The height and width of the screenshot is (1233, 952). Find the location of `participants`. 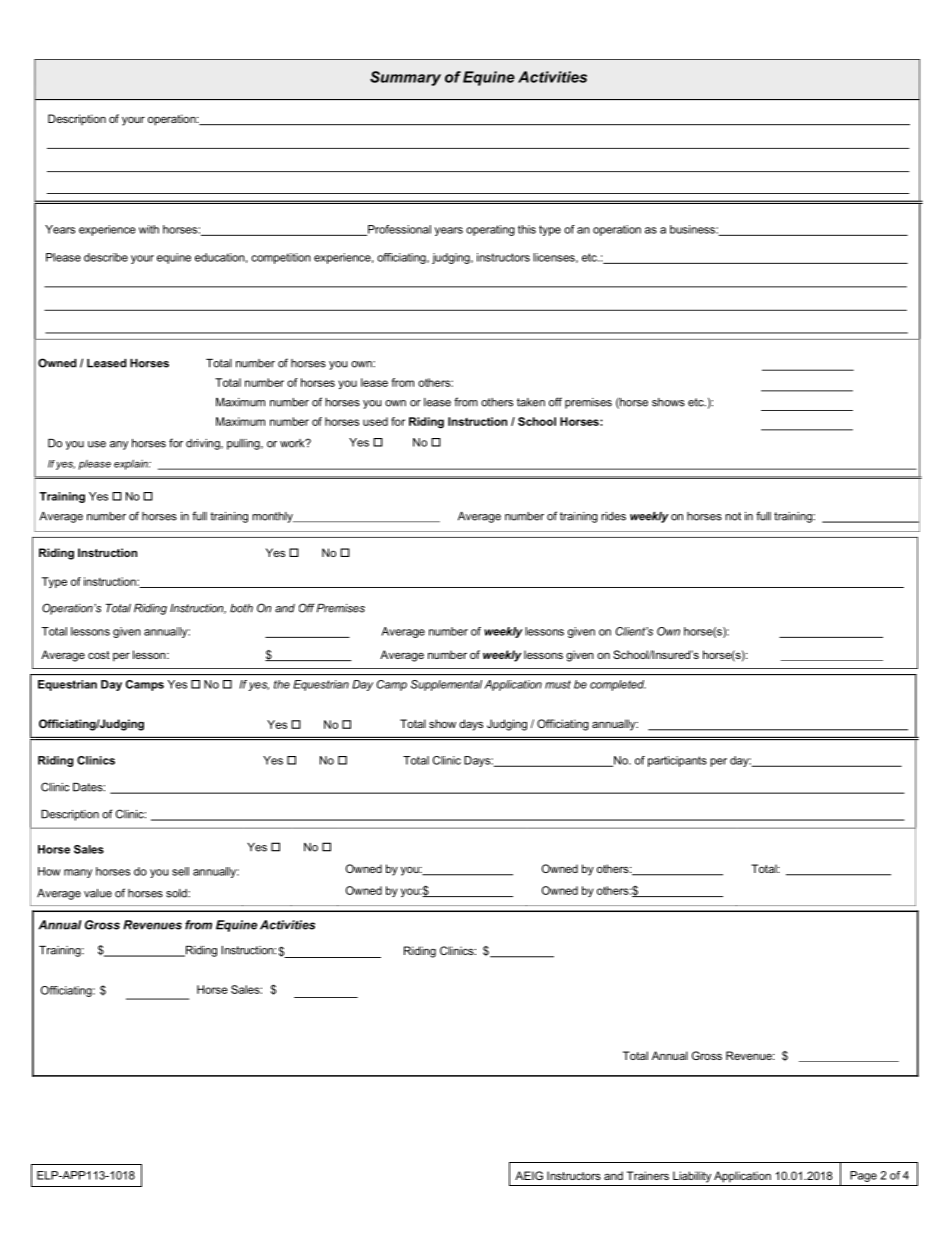

participants is located at coordinates (677, 761).
